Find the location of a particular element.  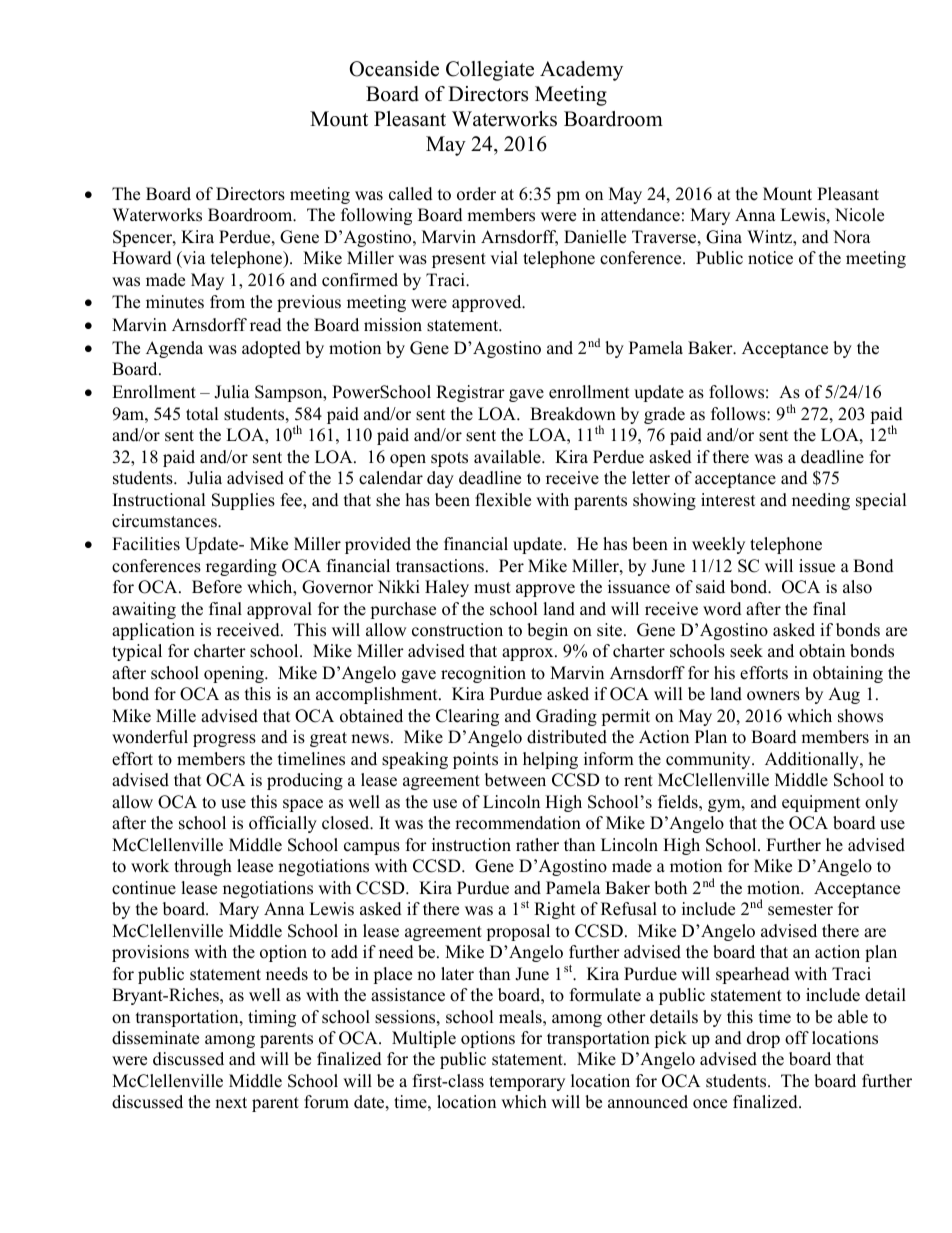

notice is located at coordinates (770, 258).
